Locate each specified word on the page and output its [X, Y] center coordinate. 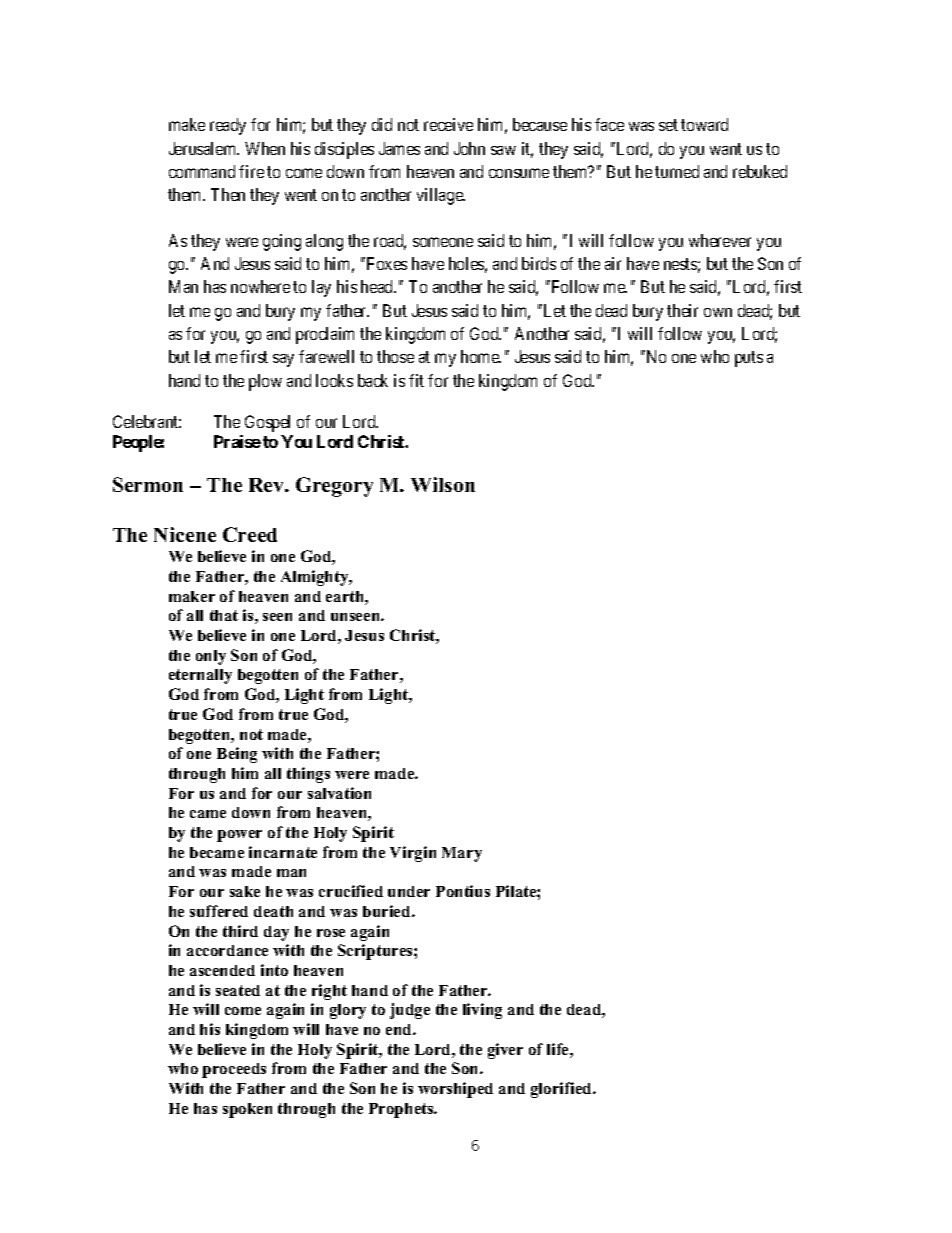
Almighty [316, 578]
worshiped [455, 1090]
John [469, 148]
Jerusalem [204, 148]
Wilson [443, 484]
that [224, 615]
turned [677, 171]
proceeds [234, 1070]
